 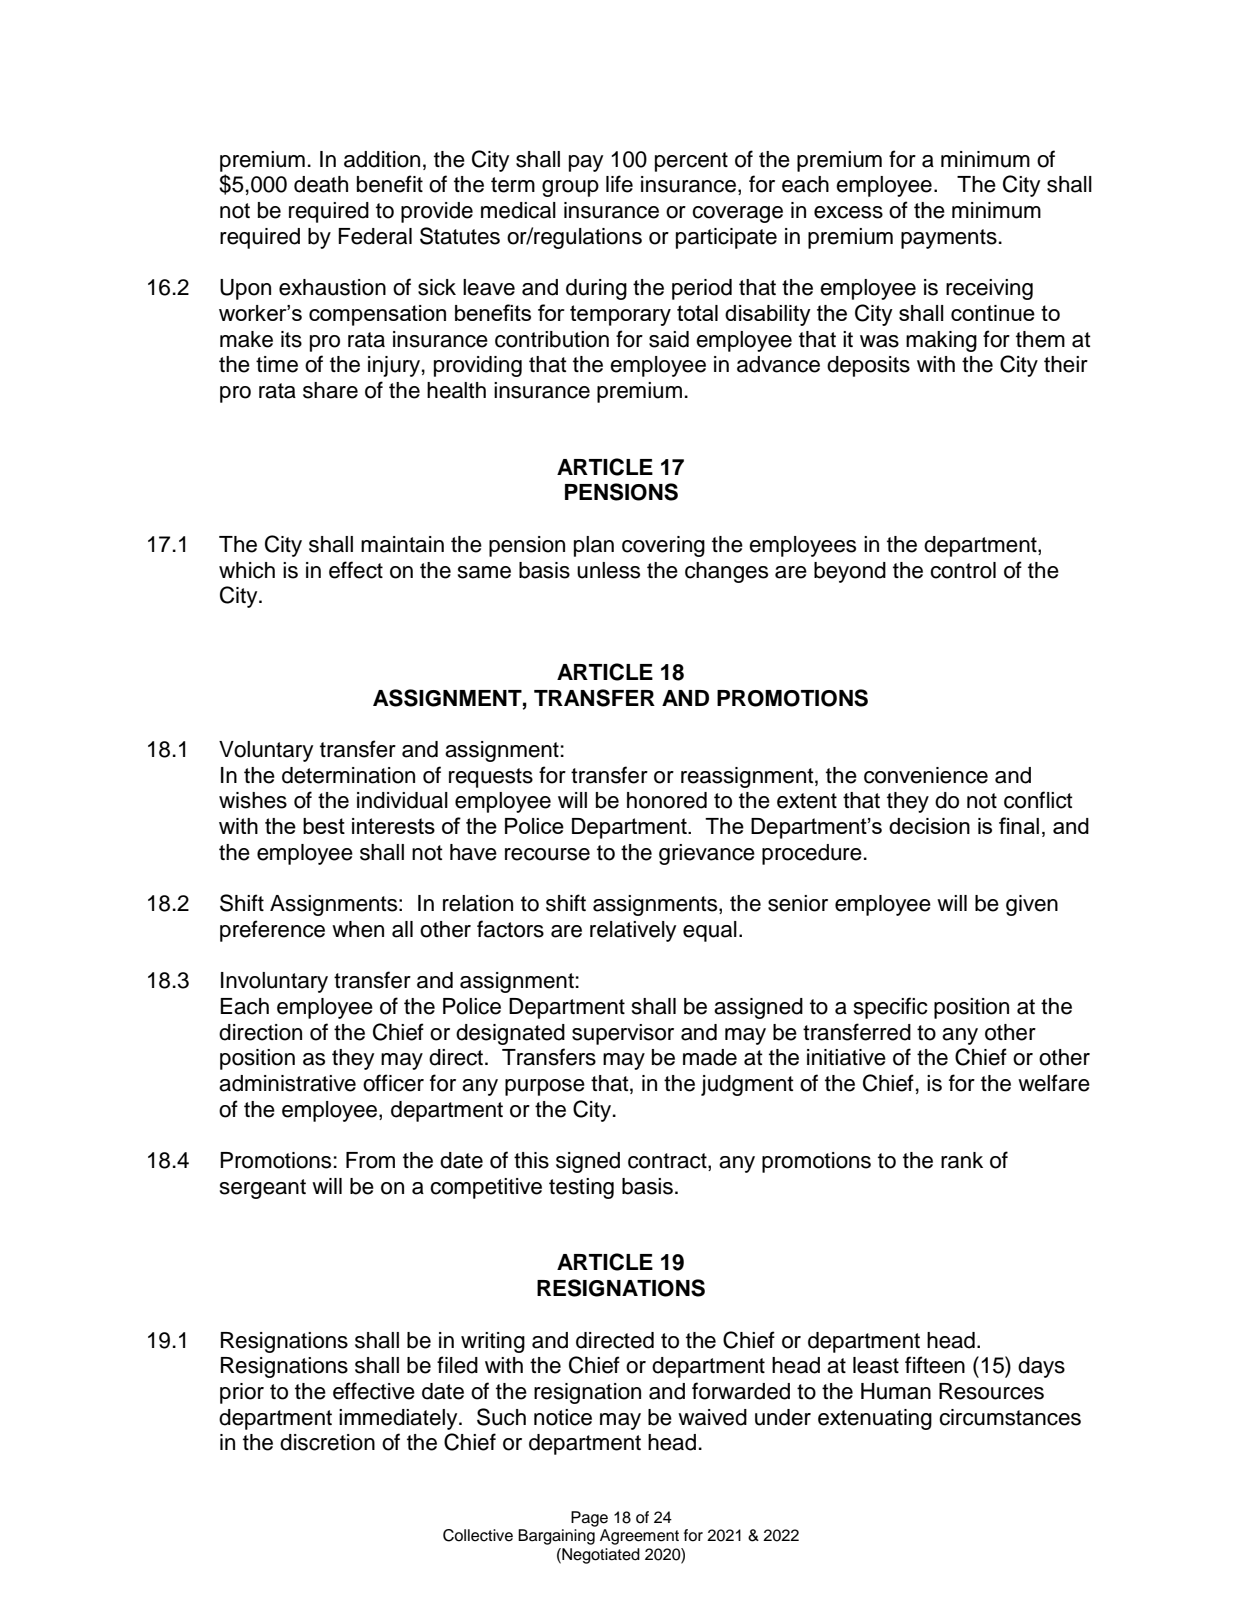 I want to click on death, so click(x=321, y=184).
